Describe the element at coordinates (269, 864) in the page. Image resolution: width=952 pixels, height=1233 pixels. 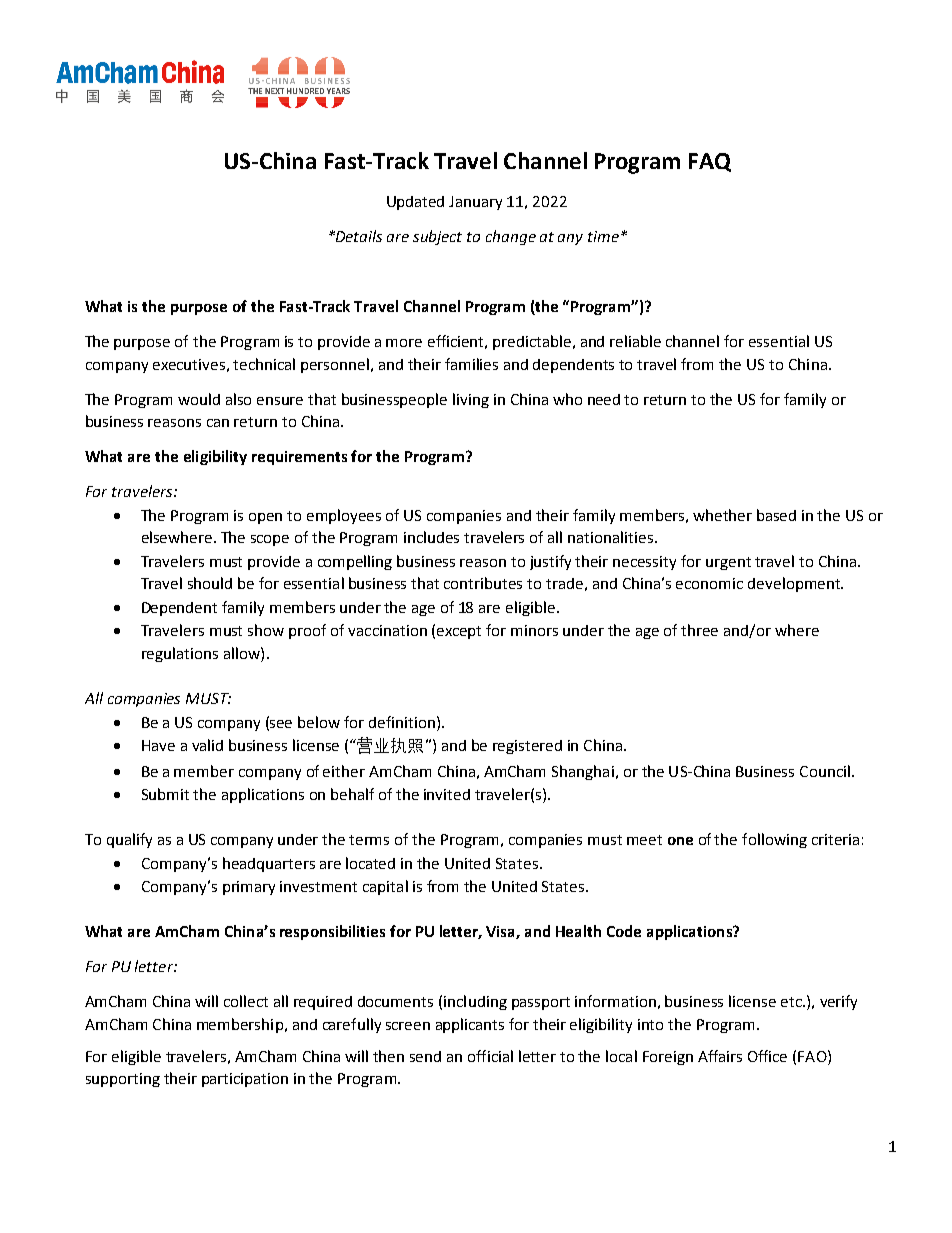
I see `headquarters` at that location.
